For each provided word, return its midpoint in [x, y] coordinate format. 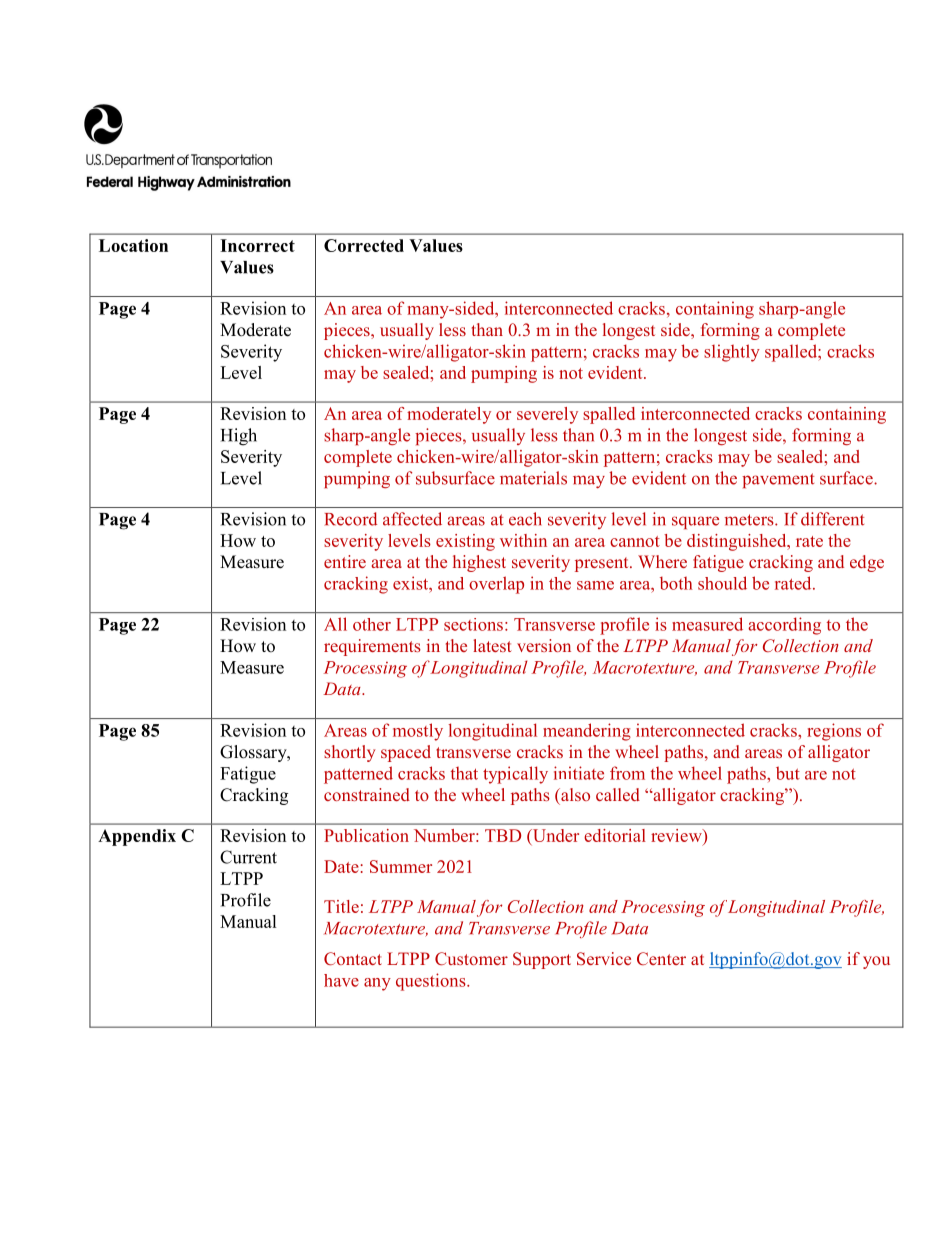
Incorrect [257, 245]
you [876, 962]
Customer [471, 959]
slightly [732, 353]
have [341, 980]
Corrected [364, 245]
